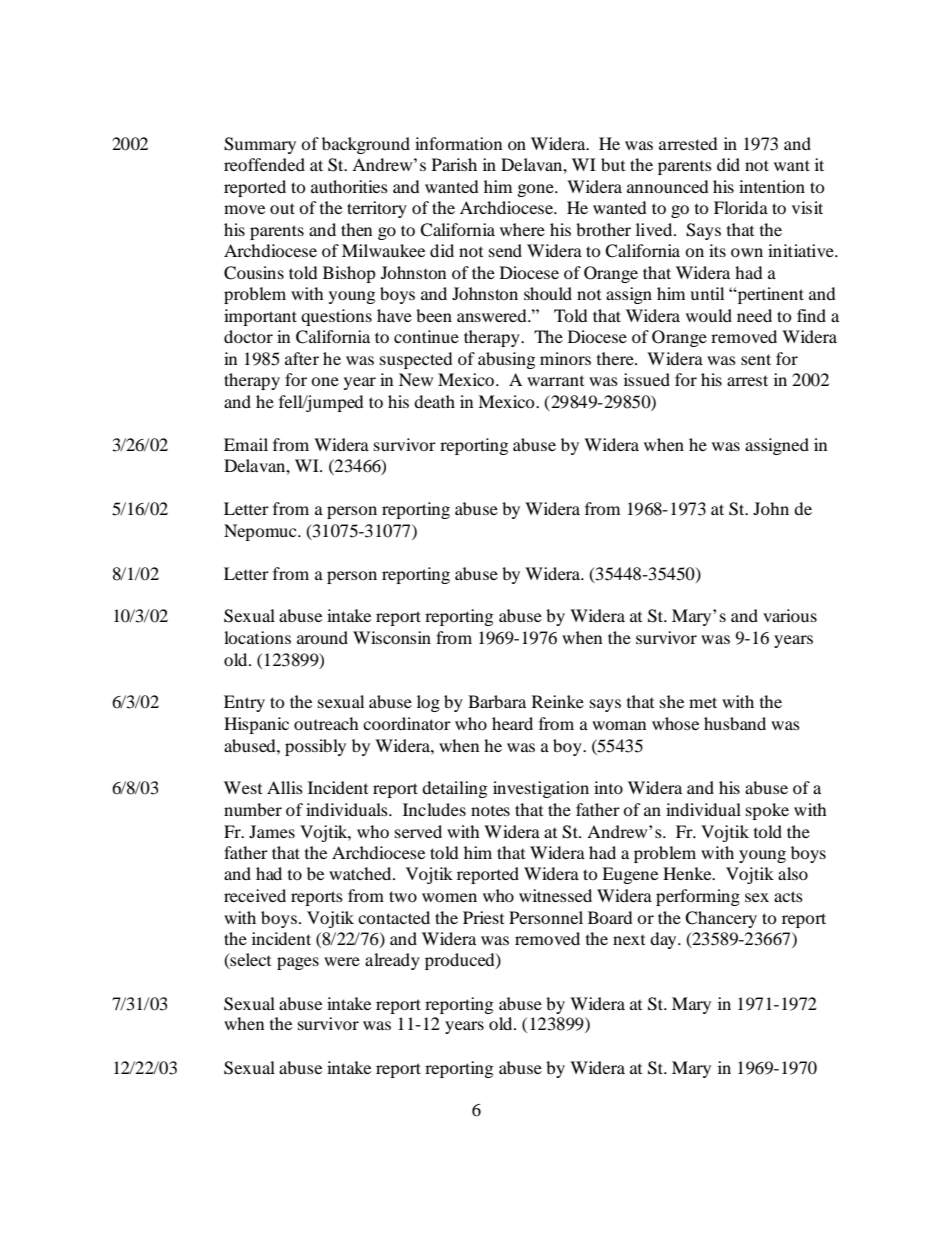  I want to click on pages, so click(298, 963).
